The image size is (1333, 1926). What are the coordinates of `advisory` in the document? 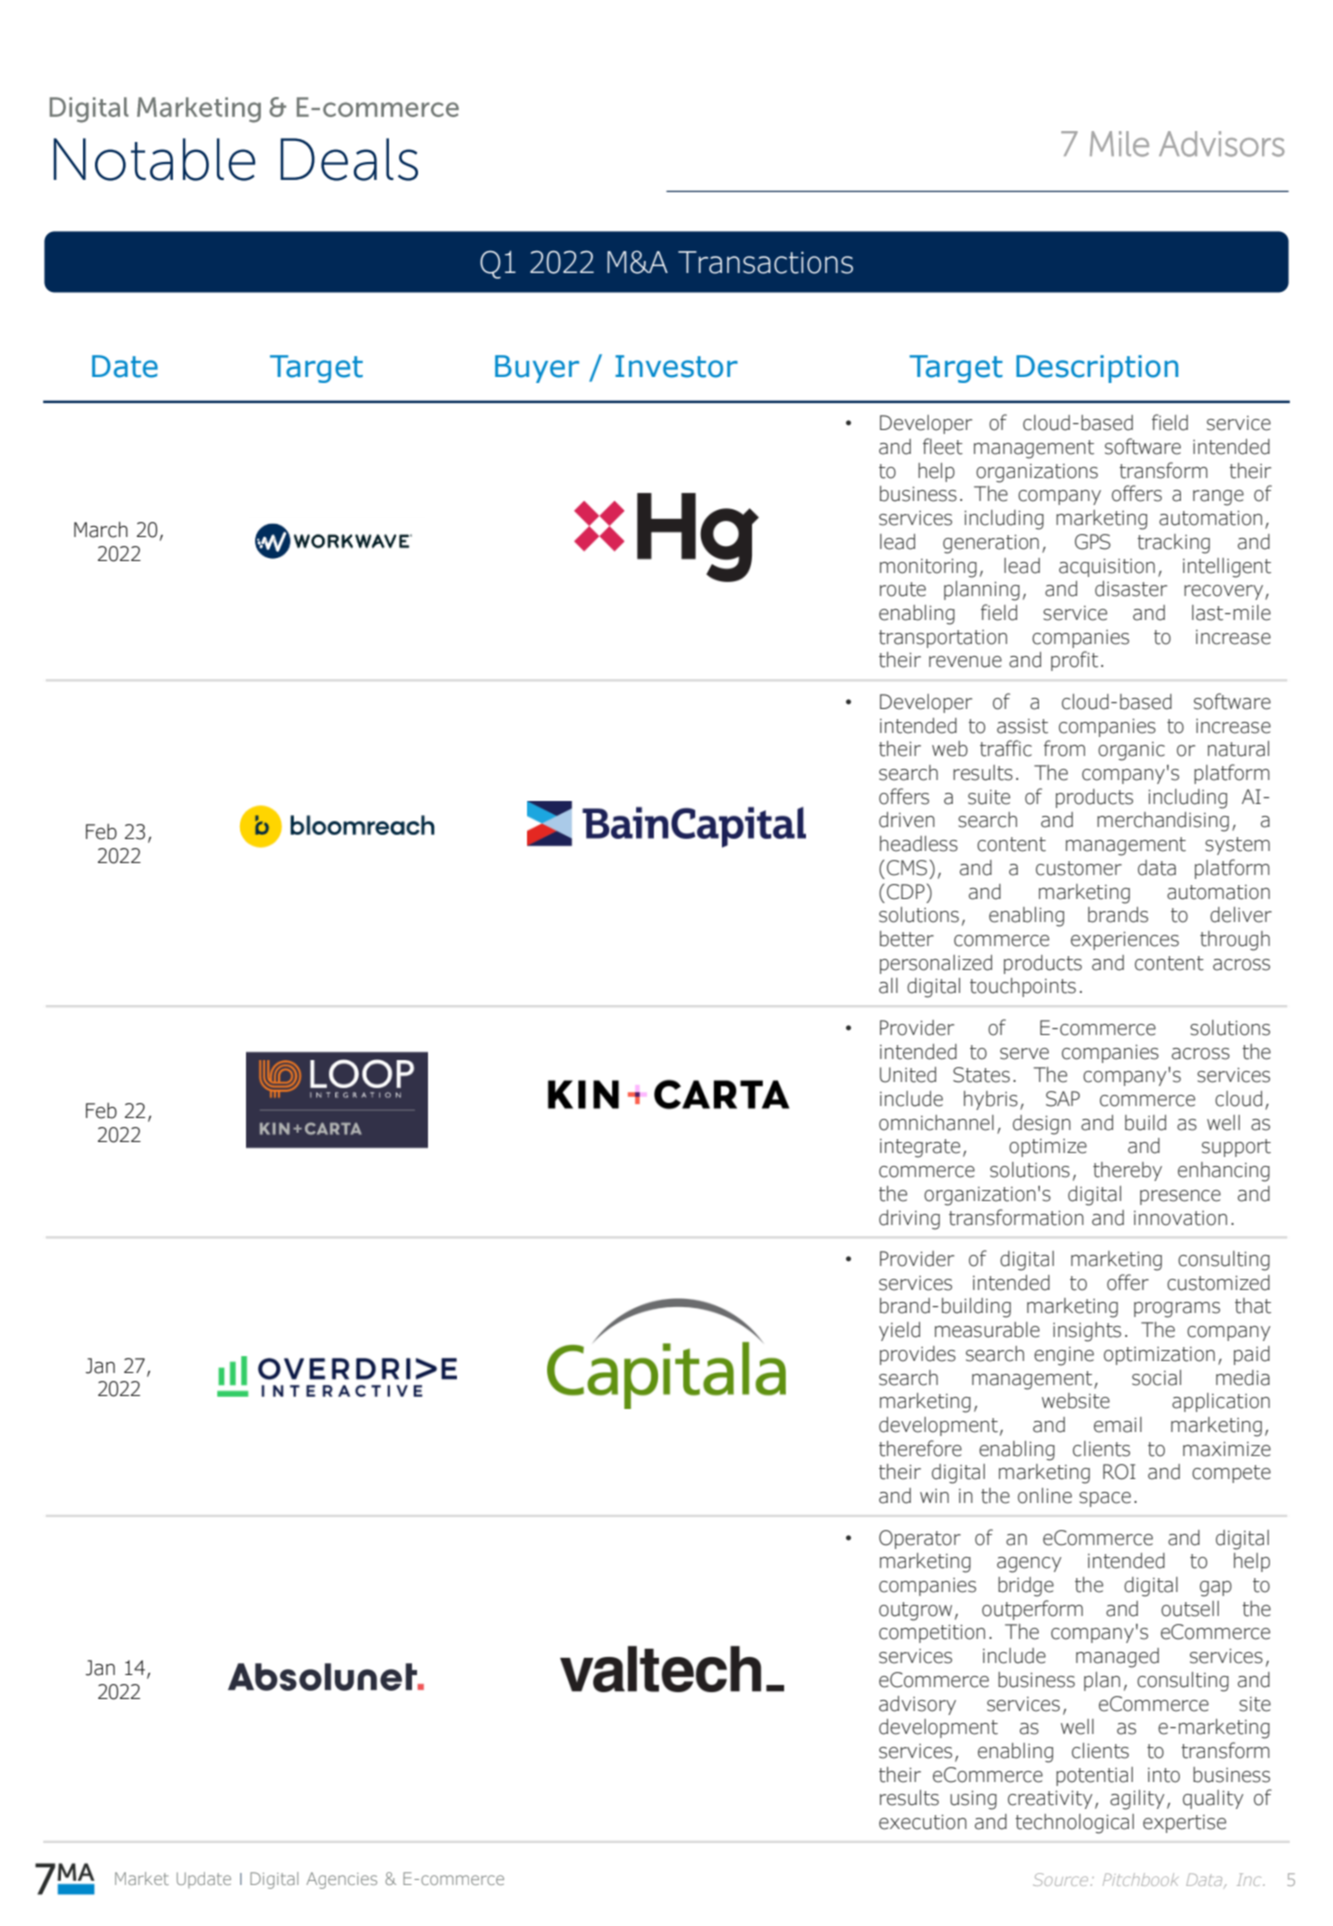 It's located at (917, 1705).
